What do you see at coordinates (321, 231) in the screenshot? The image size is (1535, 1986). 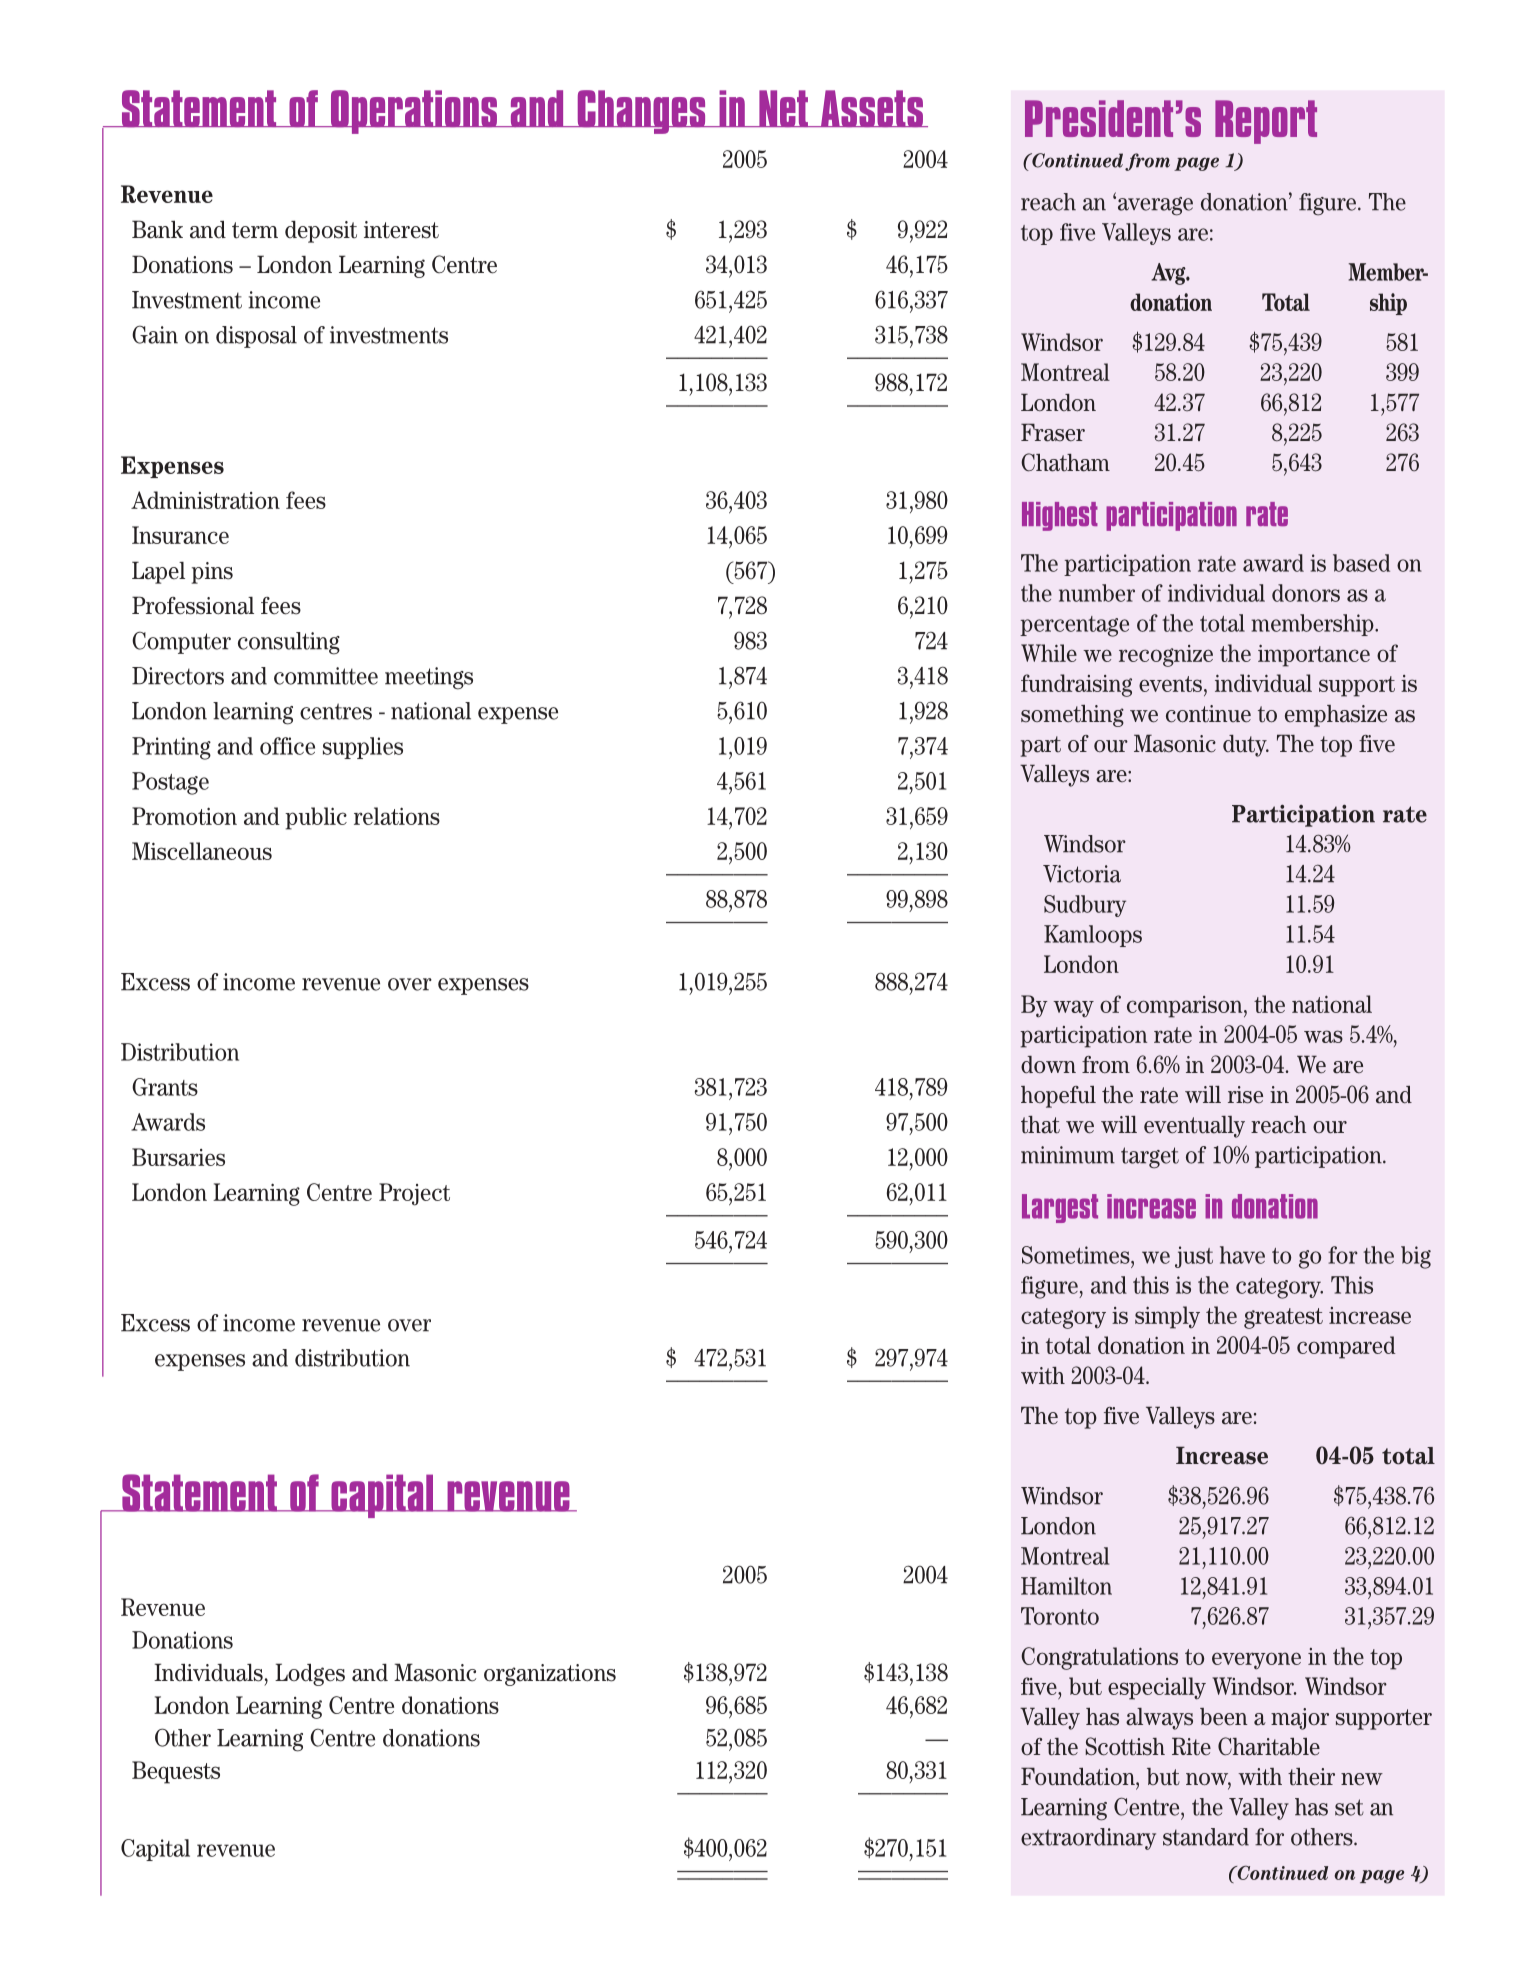 I see `deposit` at bounding box center [321, 231].
